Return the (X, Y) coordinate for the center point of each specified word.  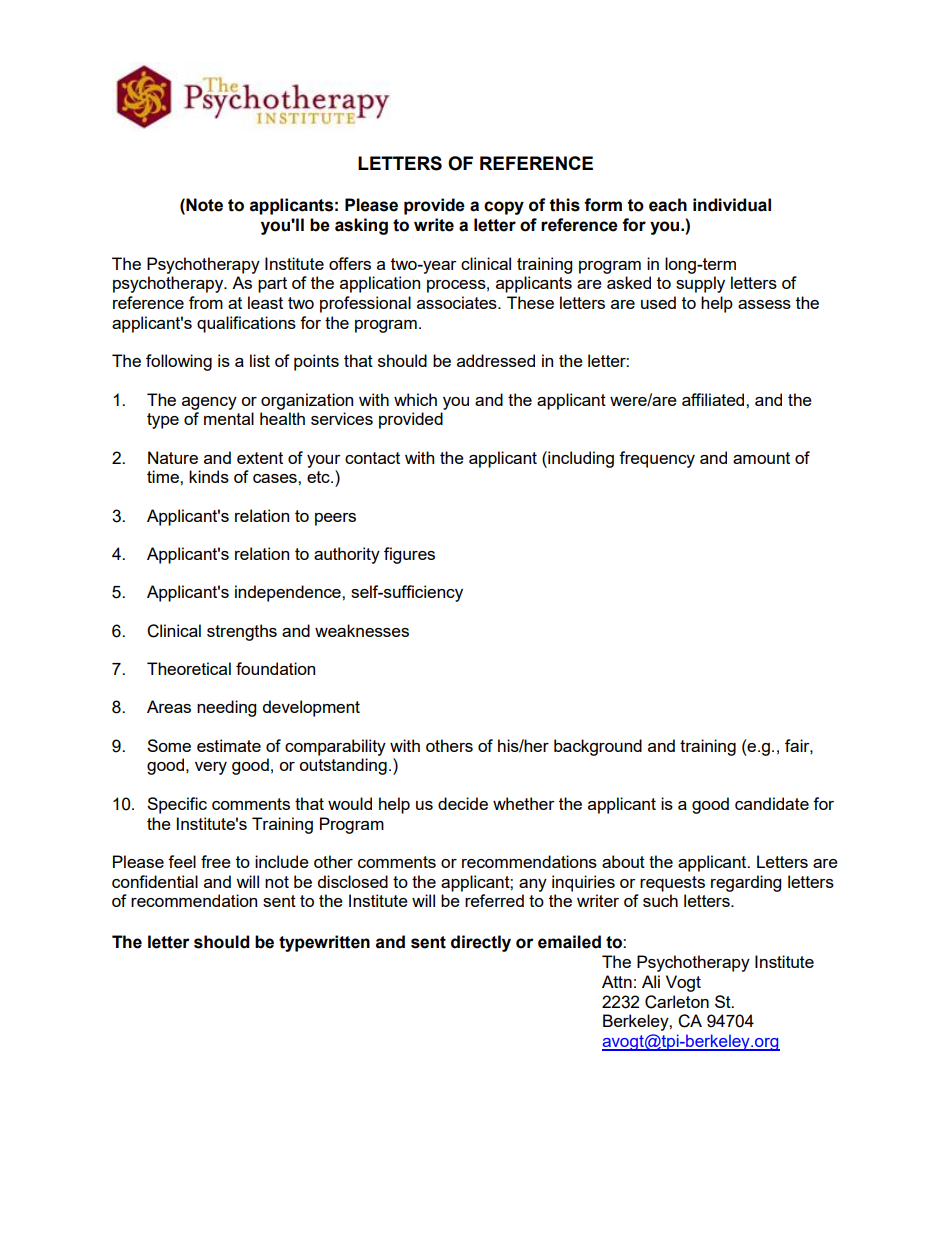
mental (229, 418)
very (211, 768)
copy (504, 208)
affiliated (714, 399)
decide (463, 803)
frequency (657, 459)
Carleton (677, 1002)
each (668, 205)
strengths (242, 632)
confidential (155, 881)
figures (409, 555)
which (415, 399)
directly (481, 943)
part (272, 285)
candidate (772, 803)
